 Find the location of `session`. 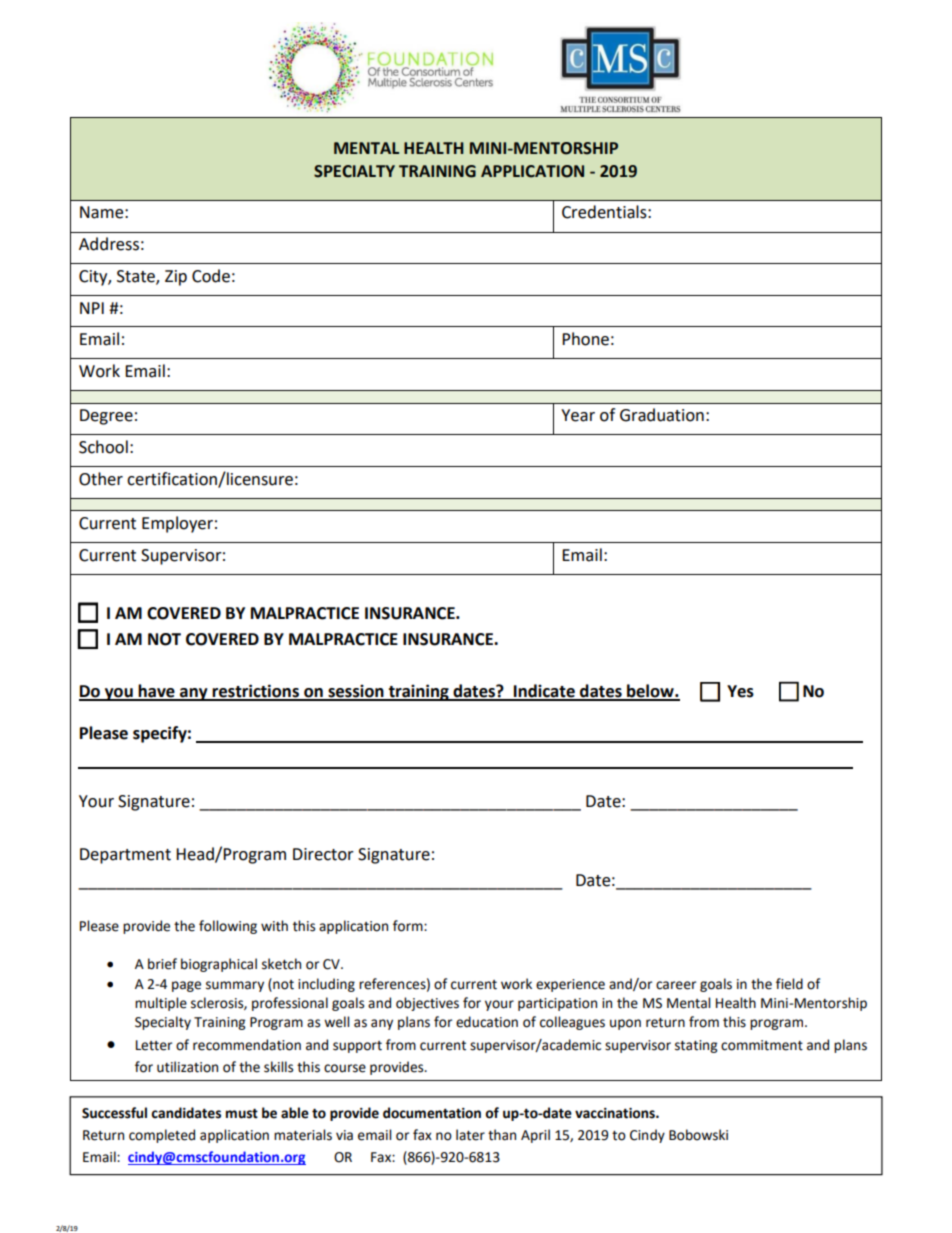

session is located at coordinates (356, 692).
